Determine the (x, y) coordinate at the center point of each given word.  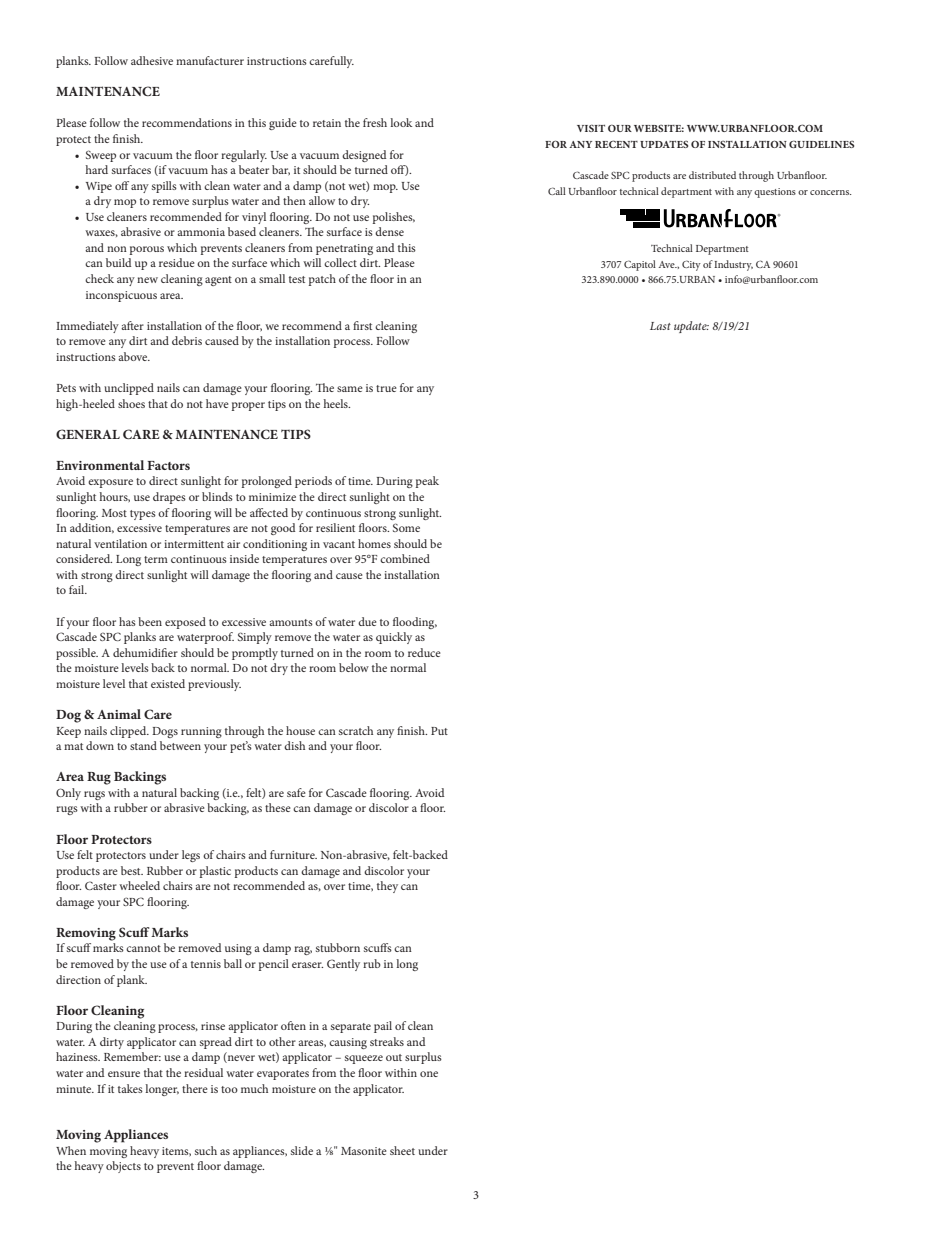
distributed (712, 175)
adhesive (152, 60)
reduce (424, 652)
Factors (168, 465)
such (206, 1150)
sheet (402, 1150)
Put (439, 731)
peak (427, 482)
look (401, 122)
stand (143, 745)
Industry (733, 265)
